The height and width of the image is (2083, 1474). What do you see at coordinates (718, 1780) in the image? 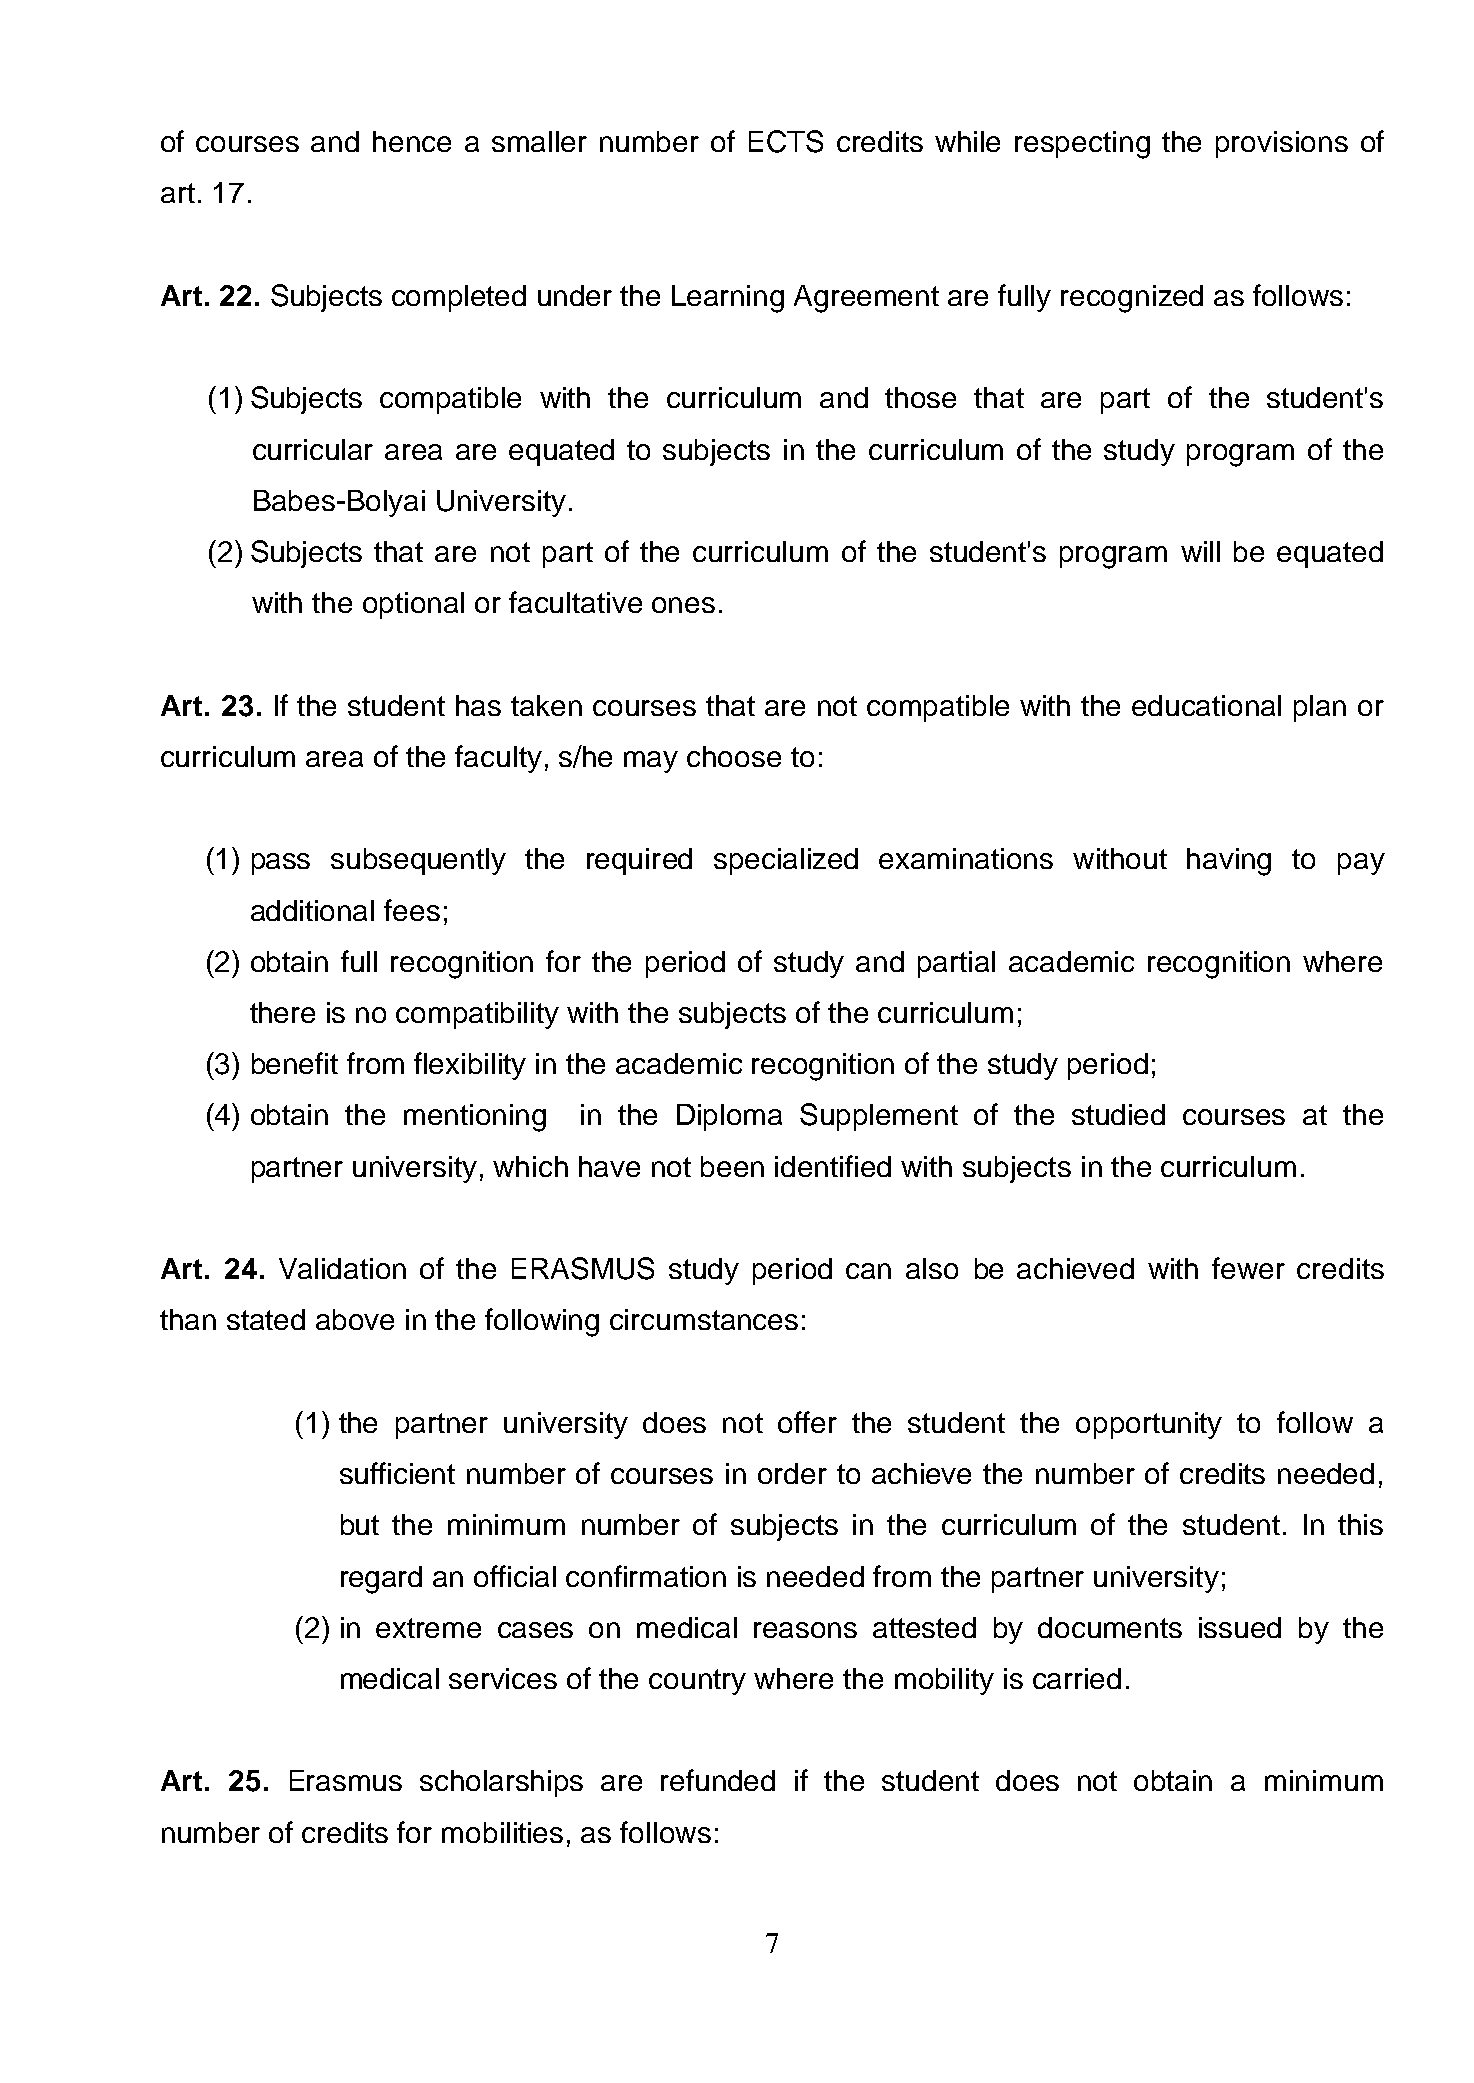
I see `refunded` at bounding box center [718, 1780].
